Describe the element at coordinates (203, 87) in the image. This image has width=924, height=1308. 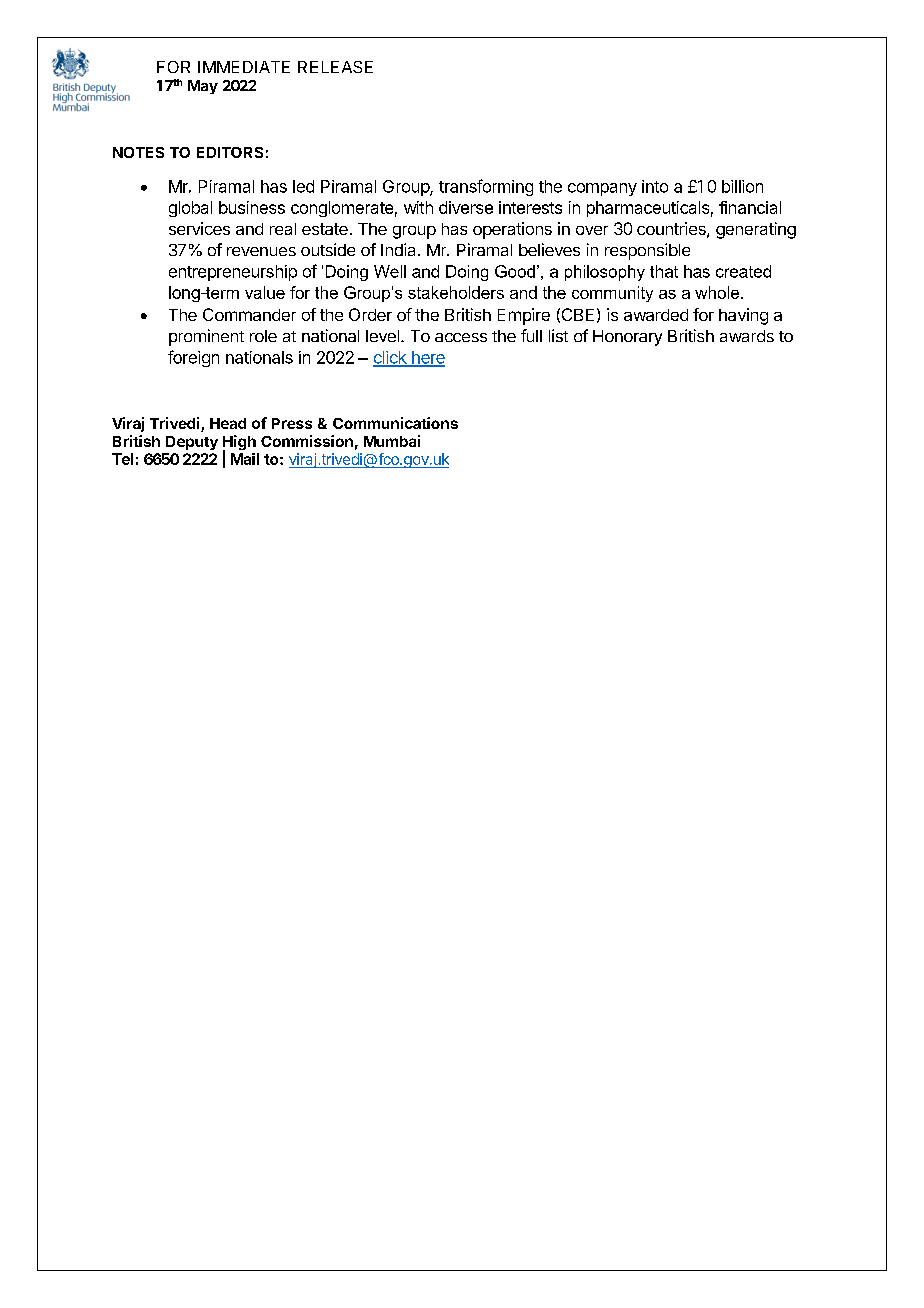
I see `May` at that location.
